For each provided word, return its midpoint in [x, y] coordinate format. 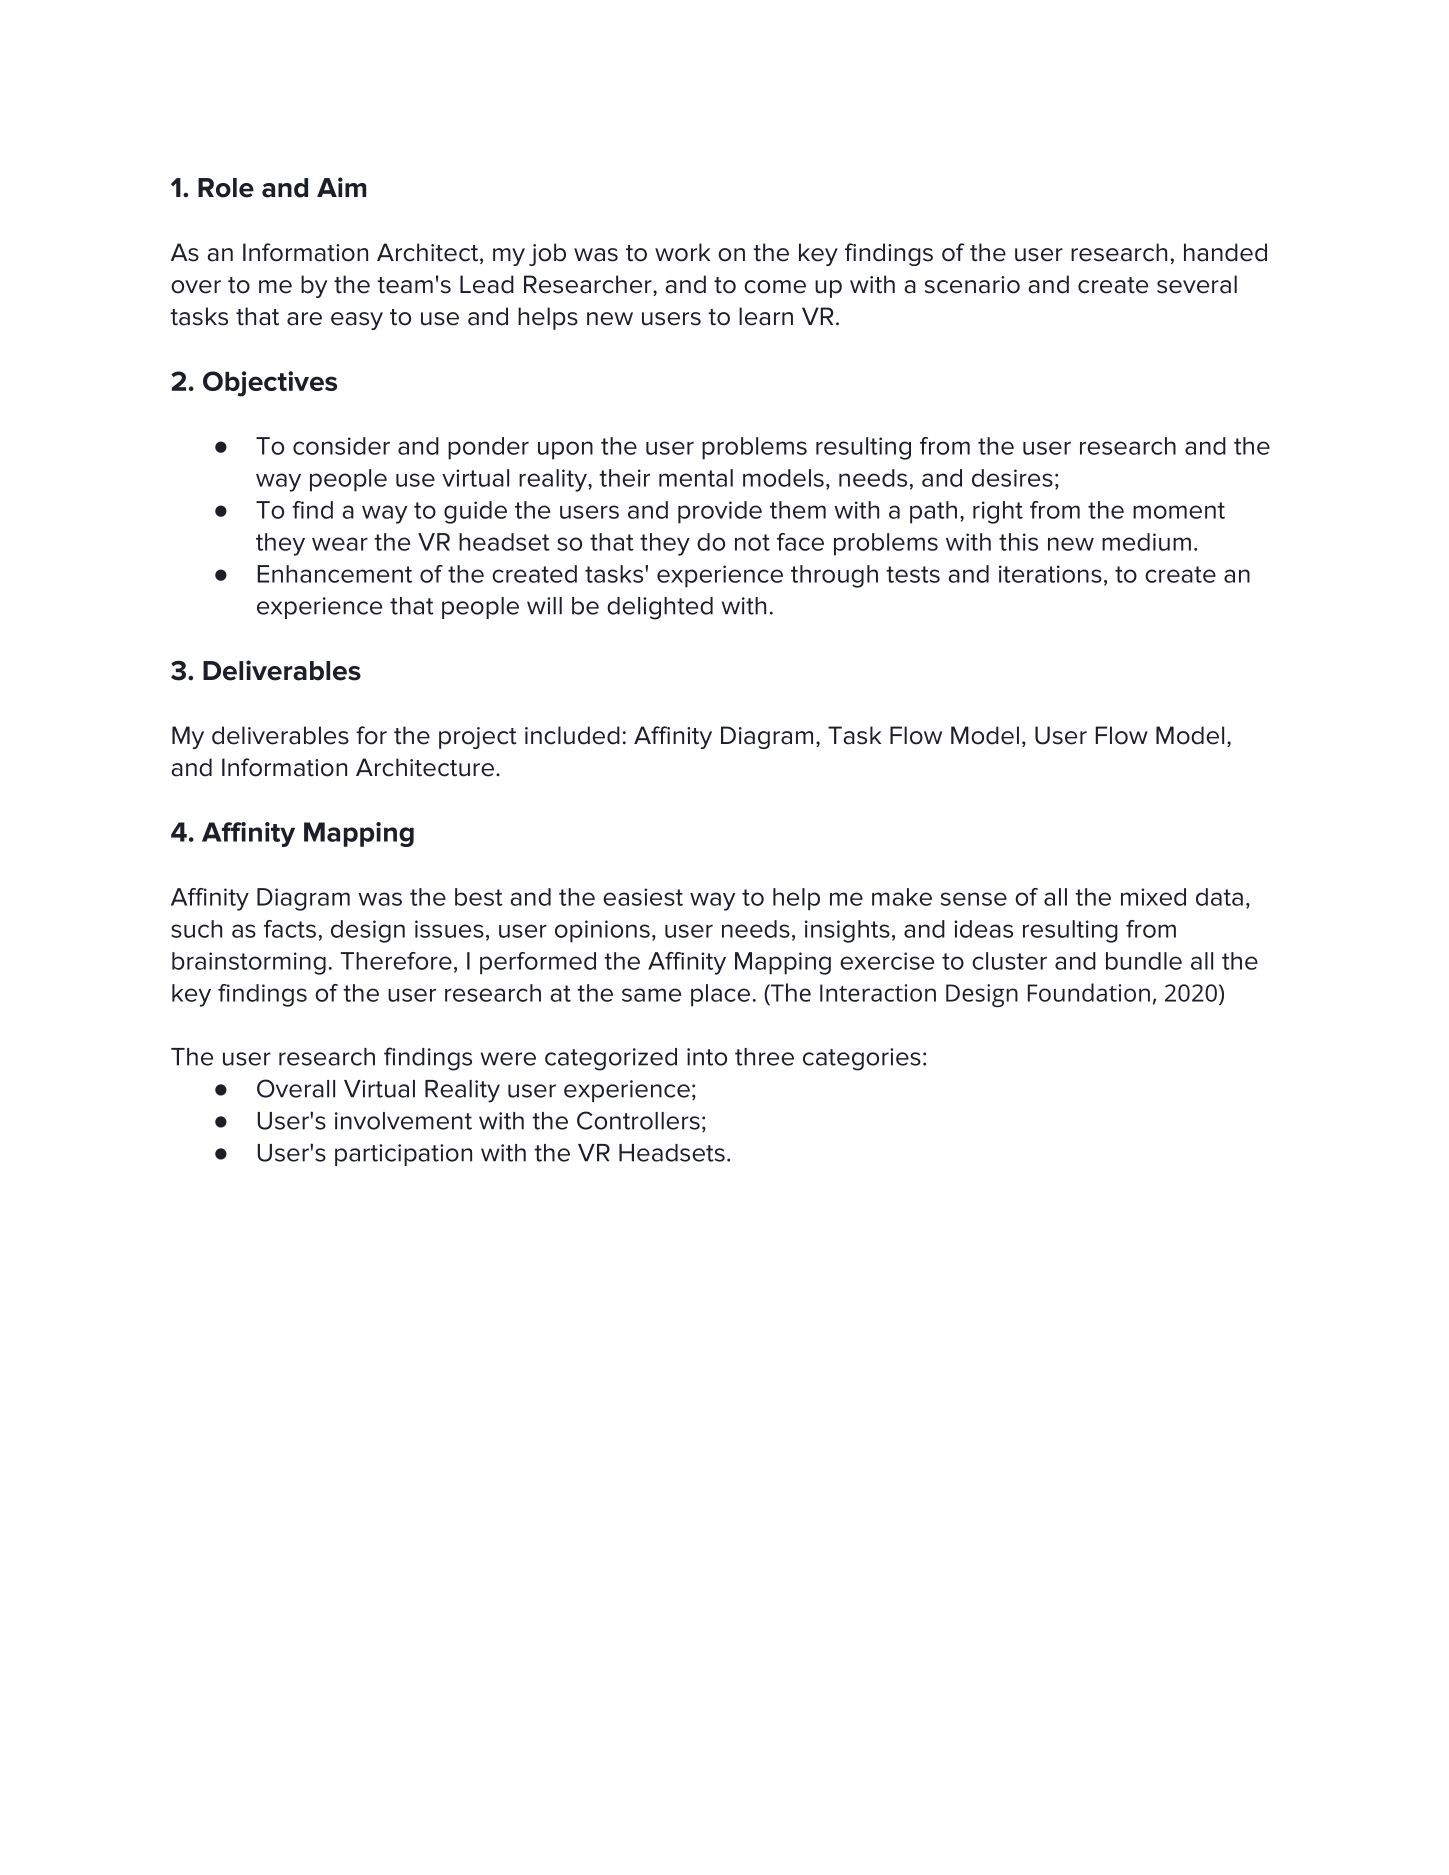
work [682, 252]
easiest [643, 897]
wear [340, 544]
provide [720, 512]
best [479, 897]
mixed [1153, 897]
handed [1225, 252]
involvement [403, 1121]
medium [1146, 542]
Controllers [638, 1120]
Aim [341, 187]
